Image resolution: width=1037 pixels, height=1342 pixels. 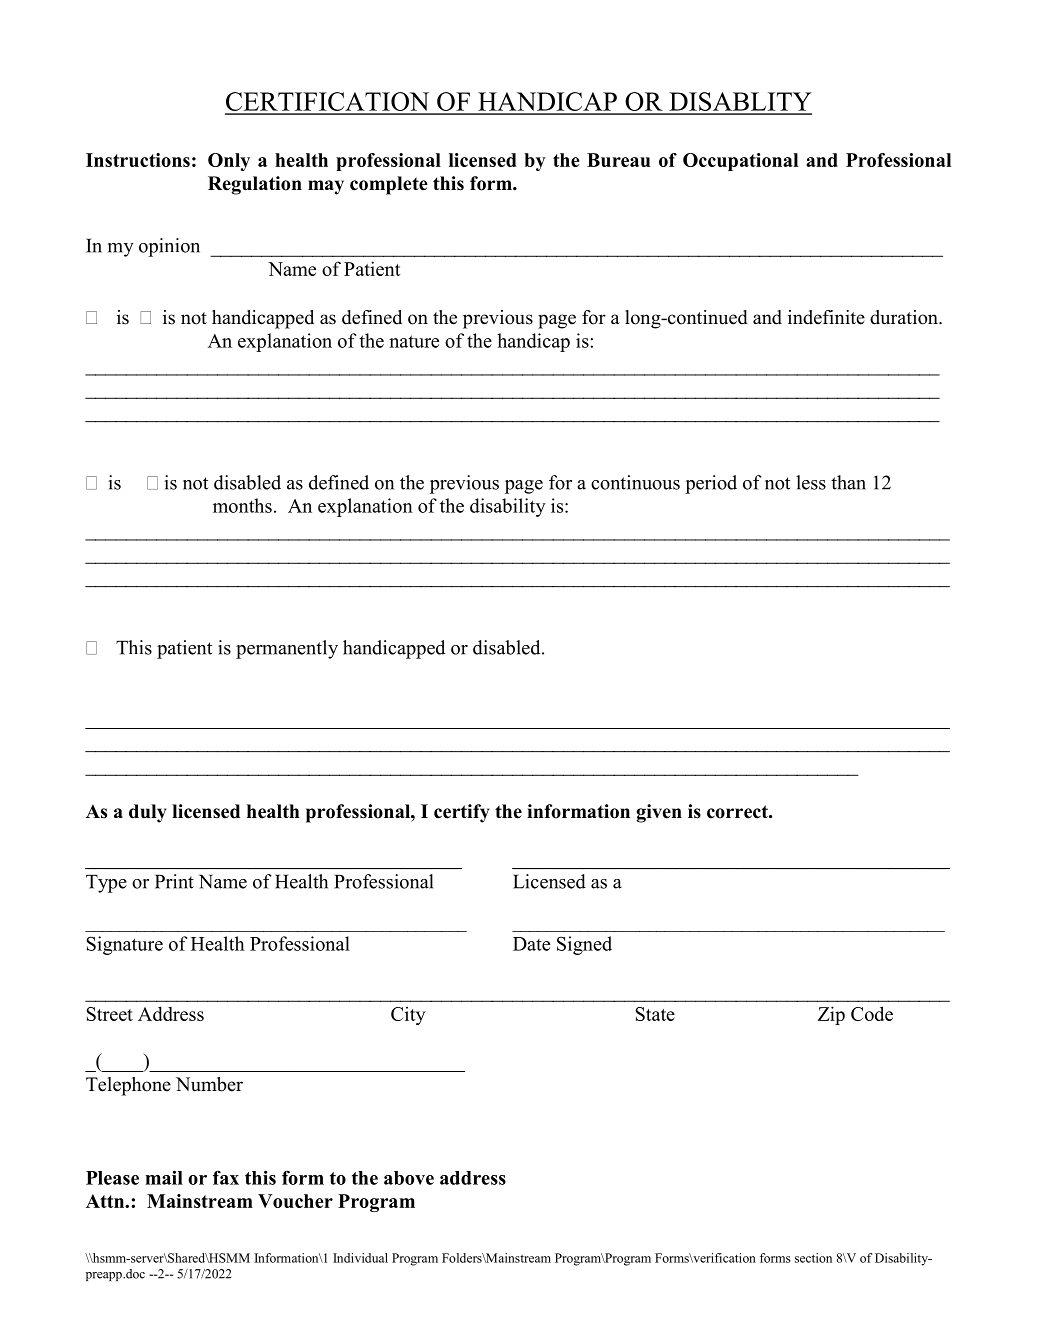 What do you see at coordinates (659, 813) in the screenshot?
I see `given` at bounding box center [659, 813].
